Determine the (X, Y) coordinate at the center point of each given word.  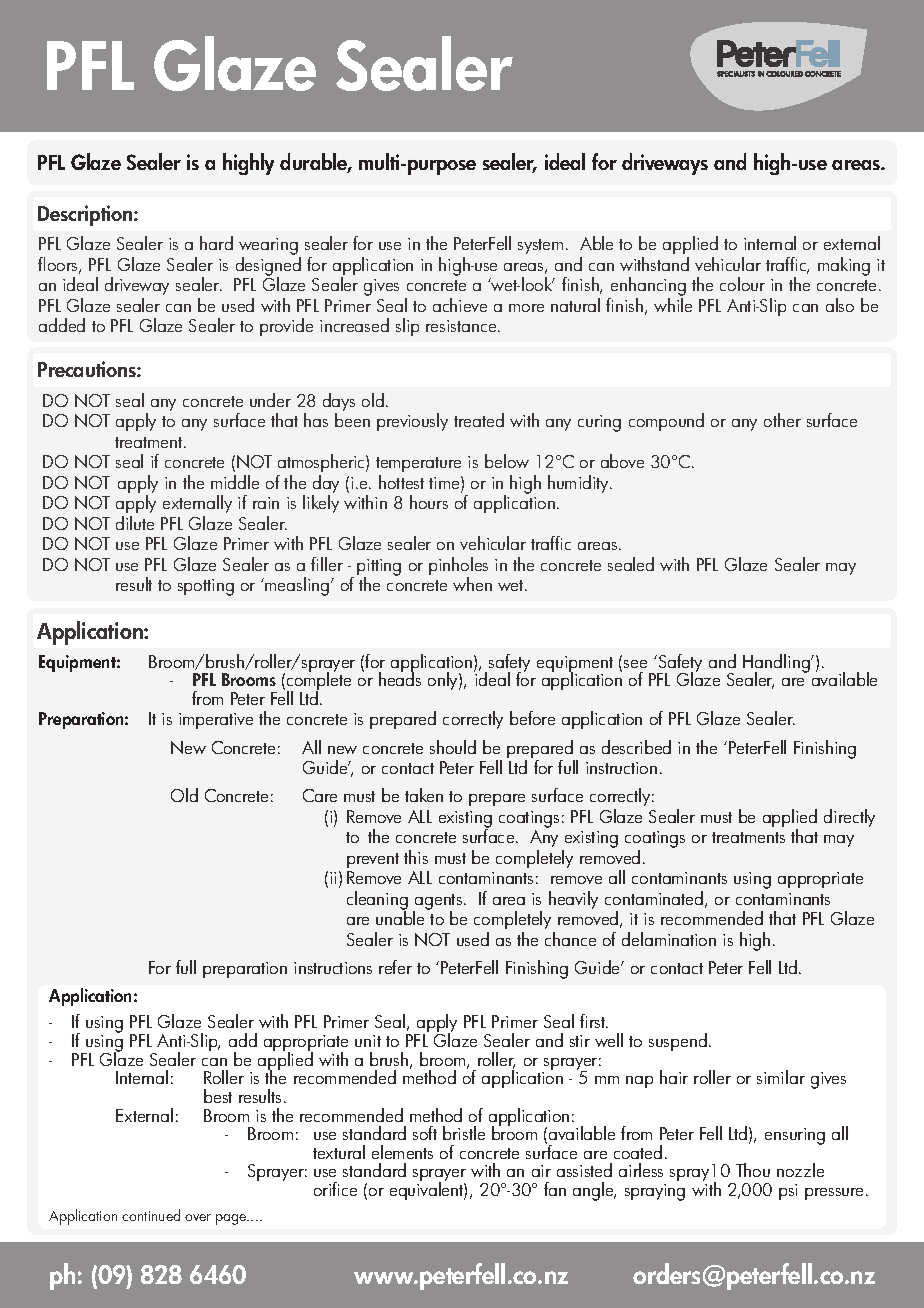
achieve (460, 305)
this (416, 857)
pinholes (458, 567)
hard (216, 243)
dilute (135, 523)
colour (742, 284)
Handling (777, 664)
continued (151, 1215)
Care (320, 795)
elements (402, 1152)
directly (849, 818)
